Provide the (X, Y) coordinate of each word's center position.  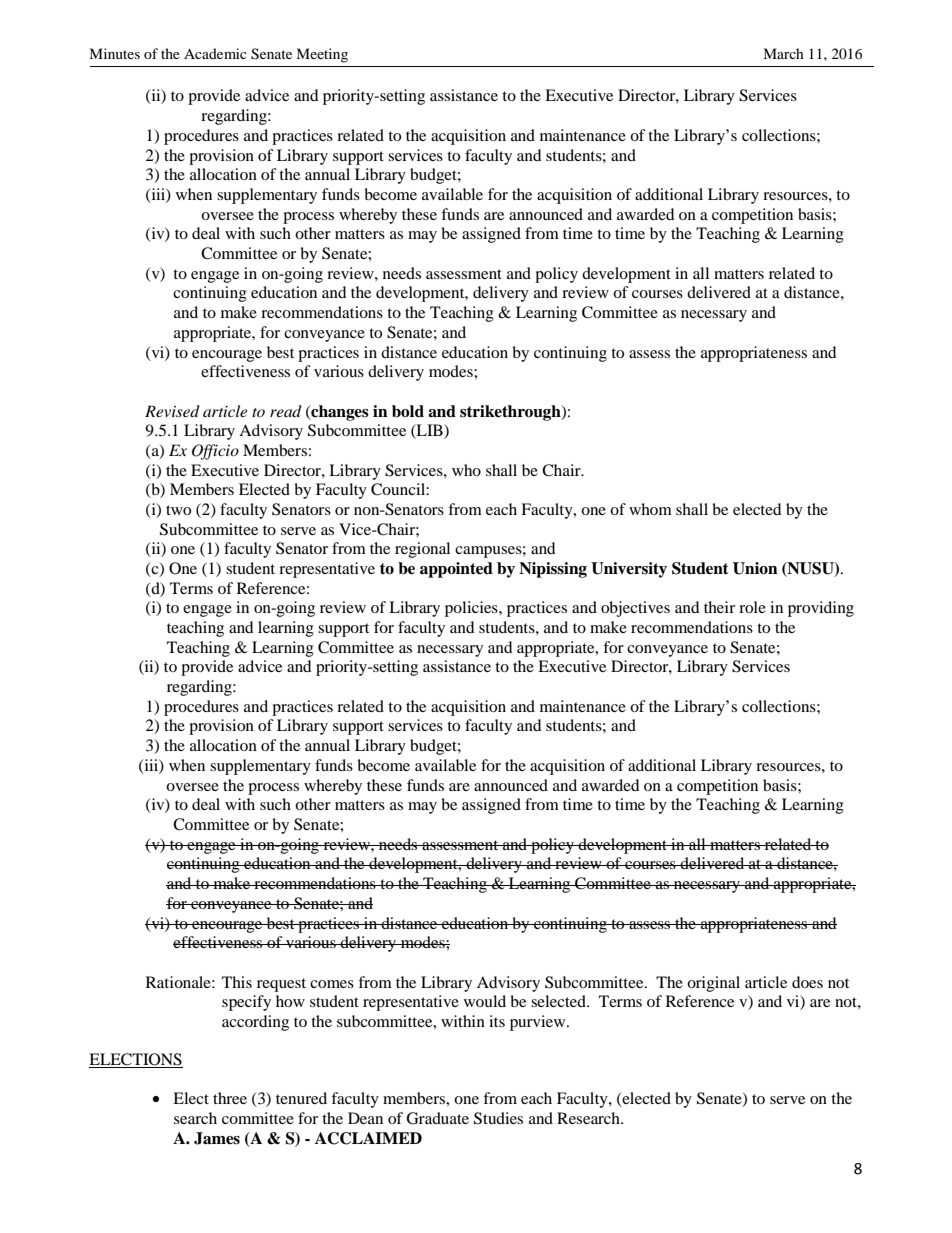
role (752, 607)
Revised (172, 411)
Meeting (322, 55)
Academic (215, 53)
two (178, 510)
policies (472, 609)
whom (650, 509)
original (713, 984)
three (230, 1098)
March (783, 53)
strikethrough (511, 413)
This (237, 982)
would (485, 1001)
